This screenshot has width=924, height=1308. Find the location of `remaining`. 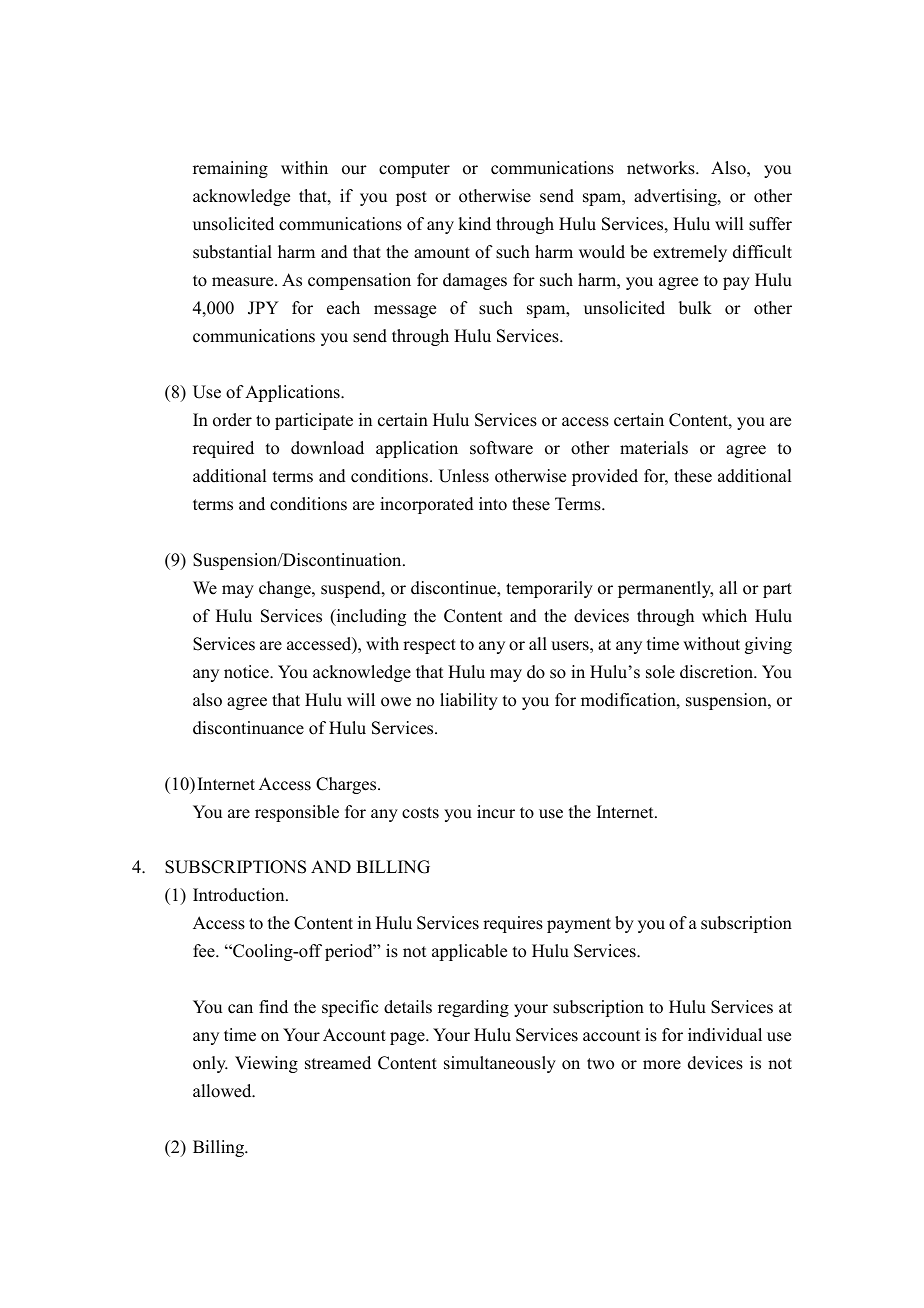

remaining is located at coordinates (230, 169).
